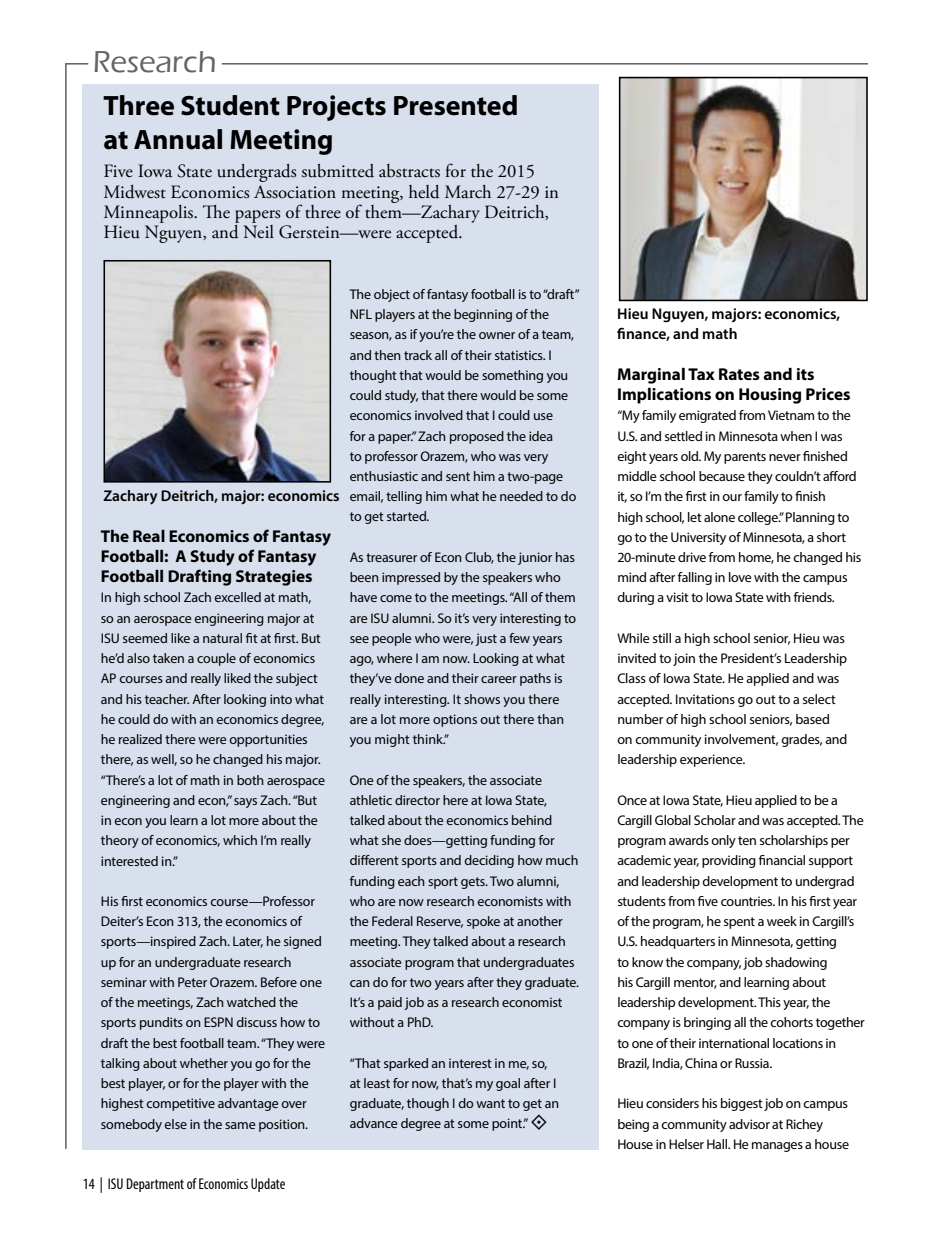 This screenshot has width=952, height=1233. What do you see at coordinates (245, 803) in the screenshot?
I see `says` at bounding box center [245, 803].
